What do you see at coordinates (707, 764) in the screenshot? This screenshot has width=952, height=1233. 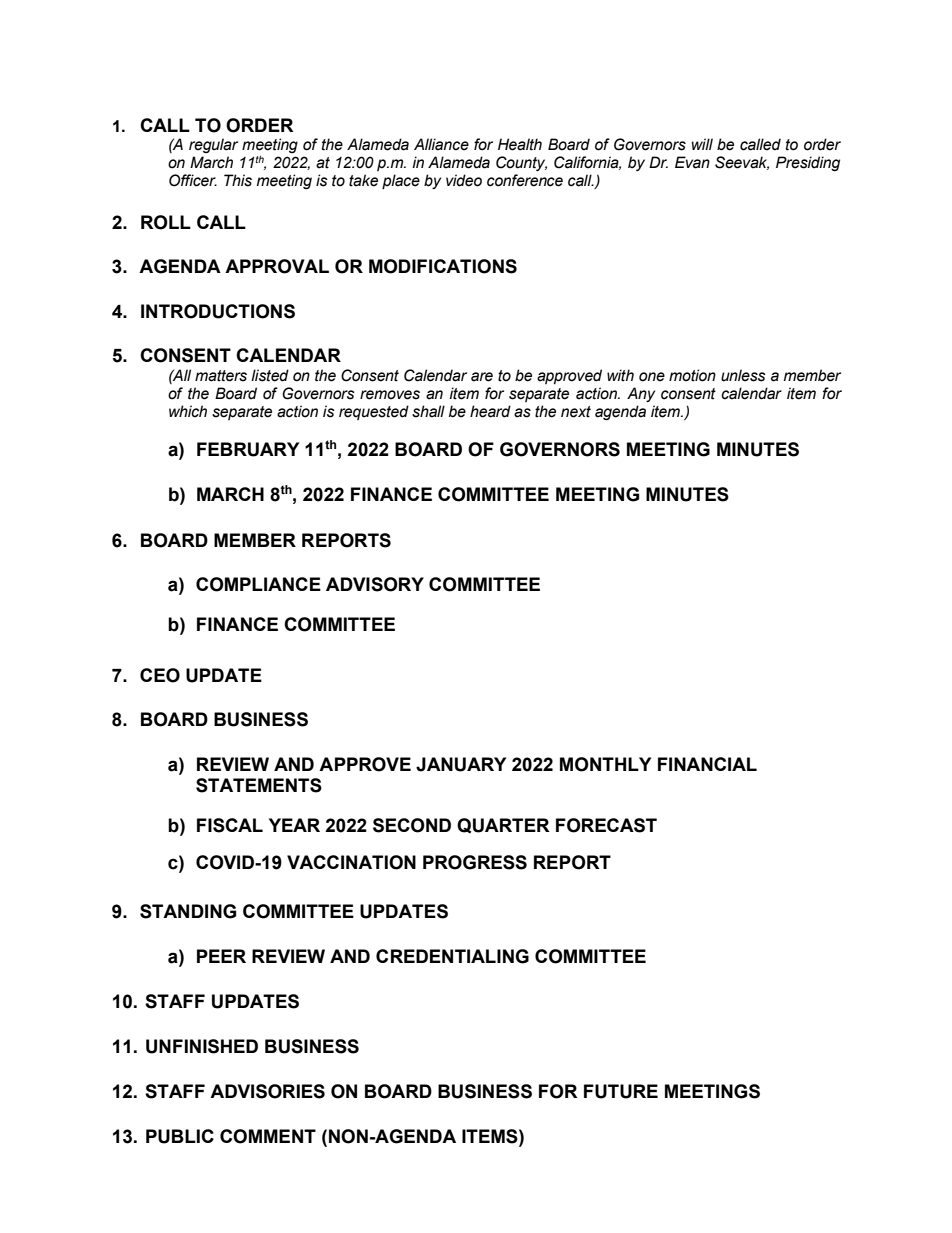 I see `FINANCIAL` at bounding box center [707, 764].
